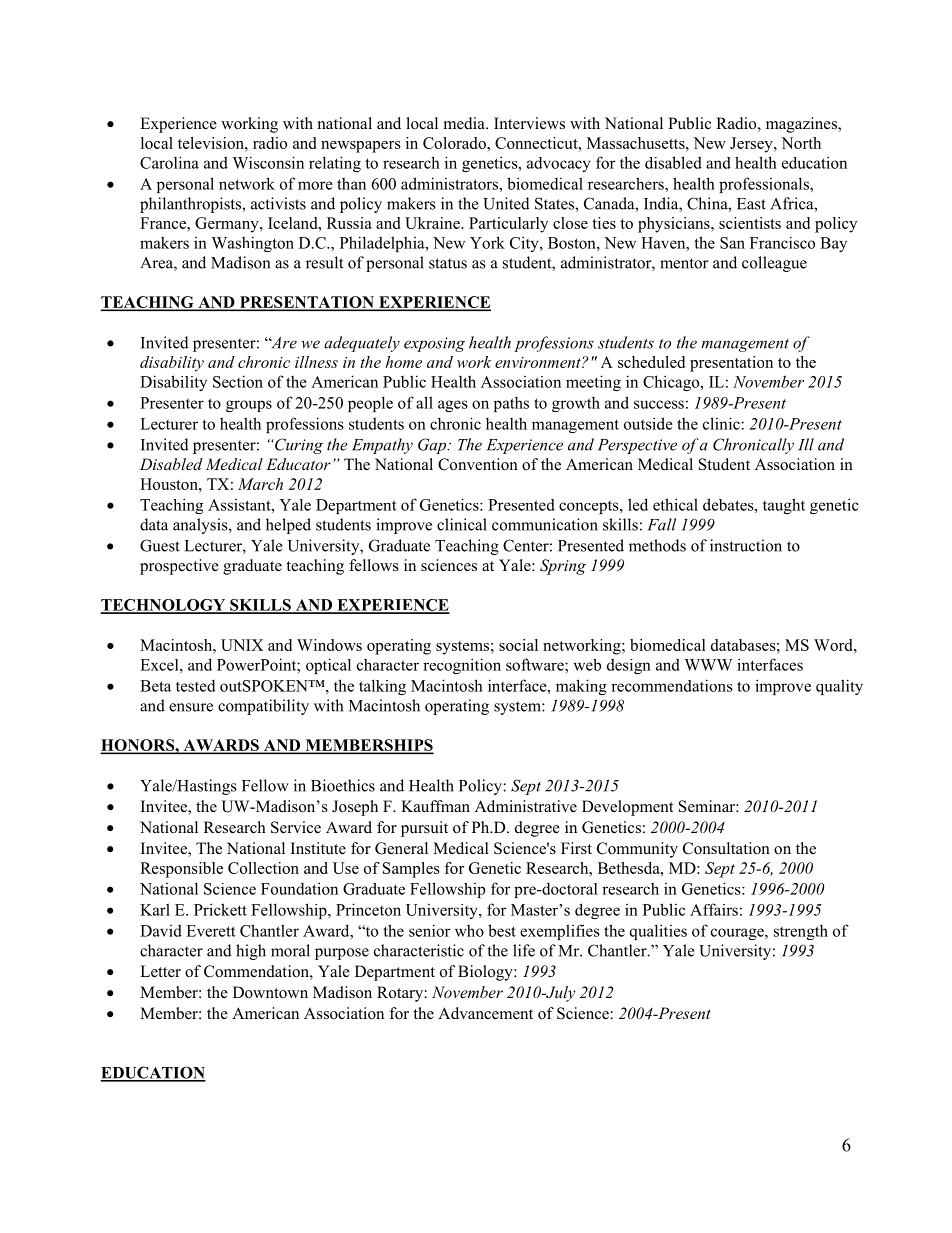 This screenshot has height=1233, width=952. Describe the element at coordinates (179, 567) in the screenshot. I see `prospective` at that location.
